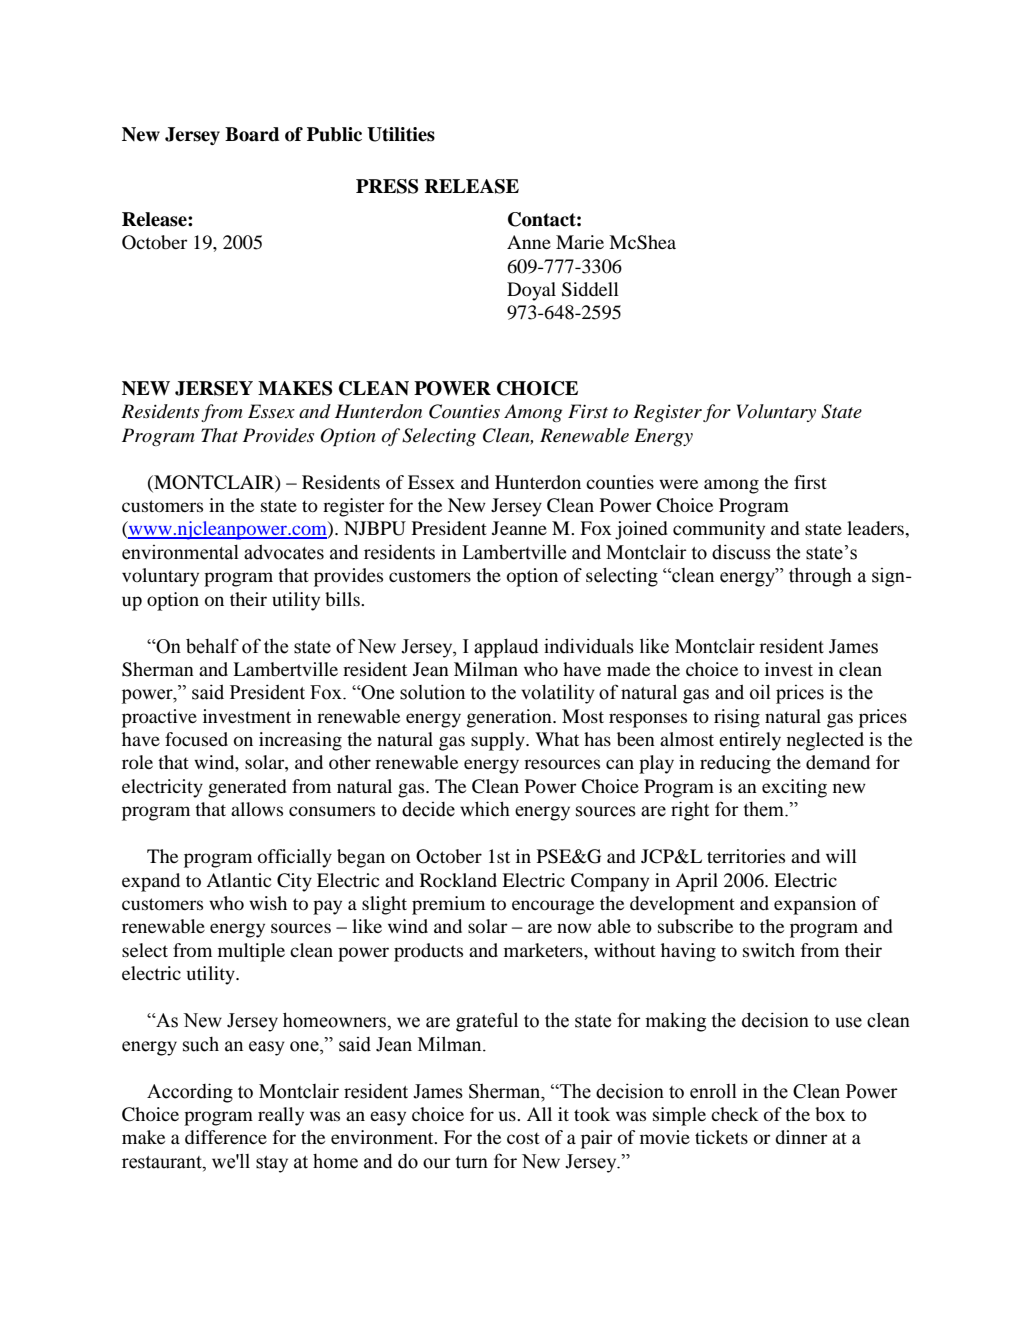 Image resolution: width=1036 pixels, height=1341 pixels. Describe the element at coordinates (485, 809) in the page. I see `which` at that location.
